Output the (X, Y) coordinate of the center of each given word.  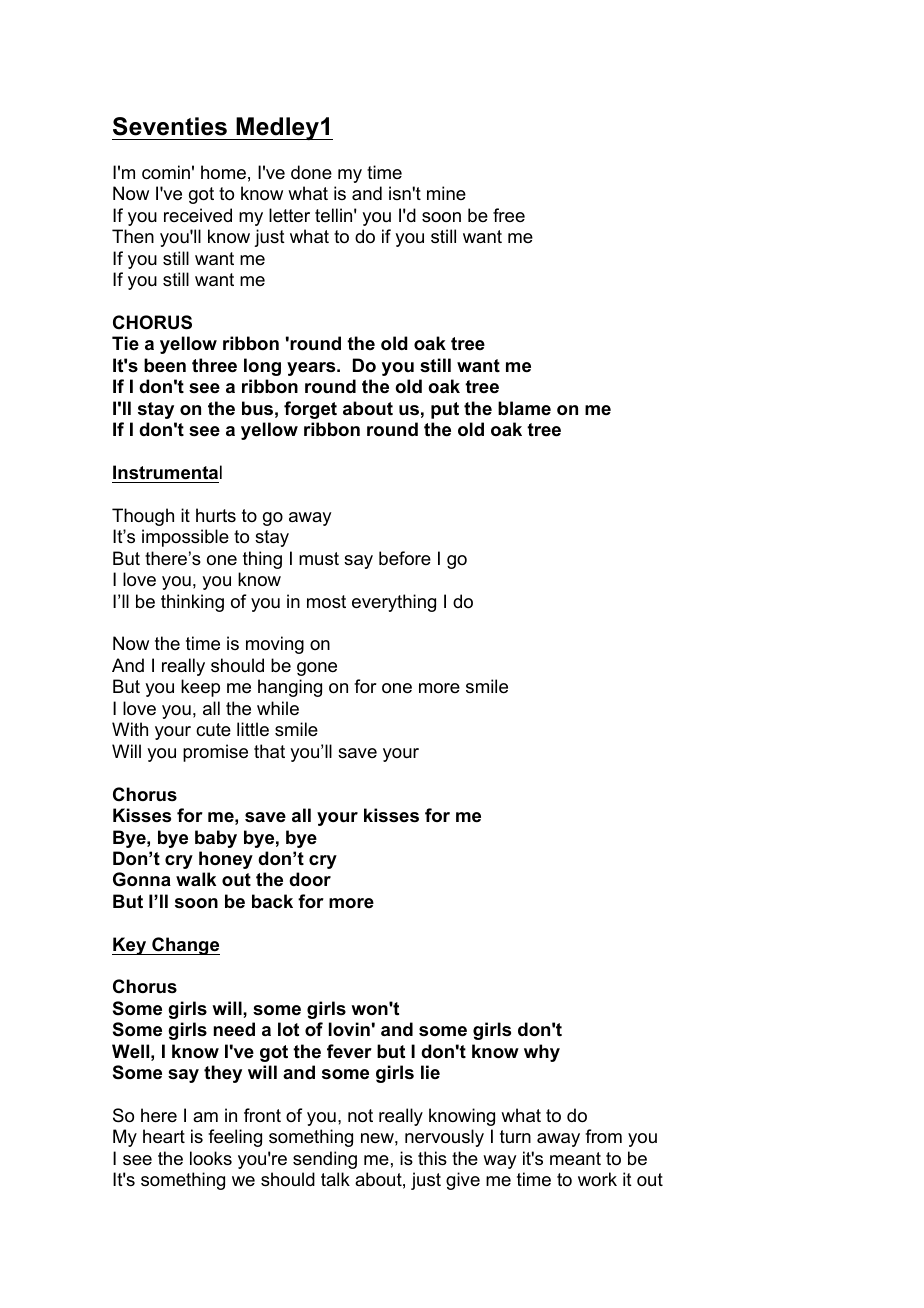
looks (211, 1158)
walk (196, 879)
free (509, 215)
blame (524, 408)
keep (200, 688)
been (165, 365)
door (310, 879)
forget (310, 410)
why (542, 1053)
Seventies (170, 126)
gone (317, 669)
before (405, 558)
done (311, 172)
